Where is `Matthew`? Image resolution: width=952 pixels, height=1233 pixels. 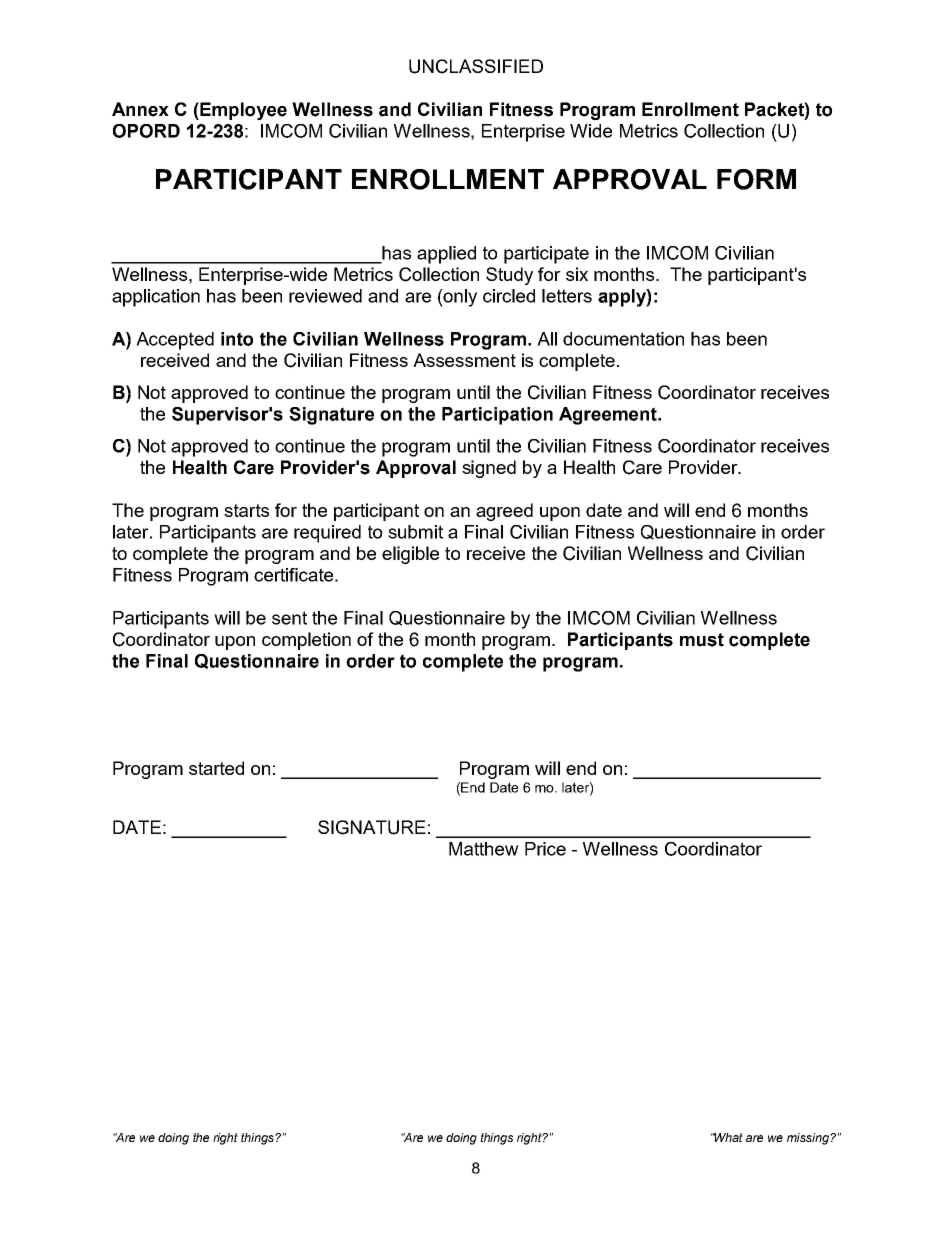
Matthew is located at coordinates (484, 849).
